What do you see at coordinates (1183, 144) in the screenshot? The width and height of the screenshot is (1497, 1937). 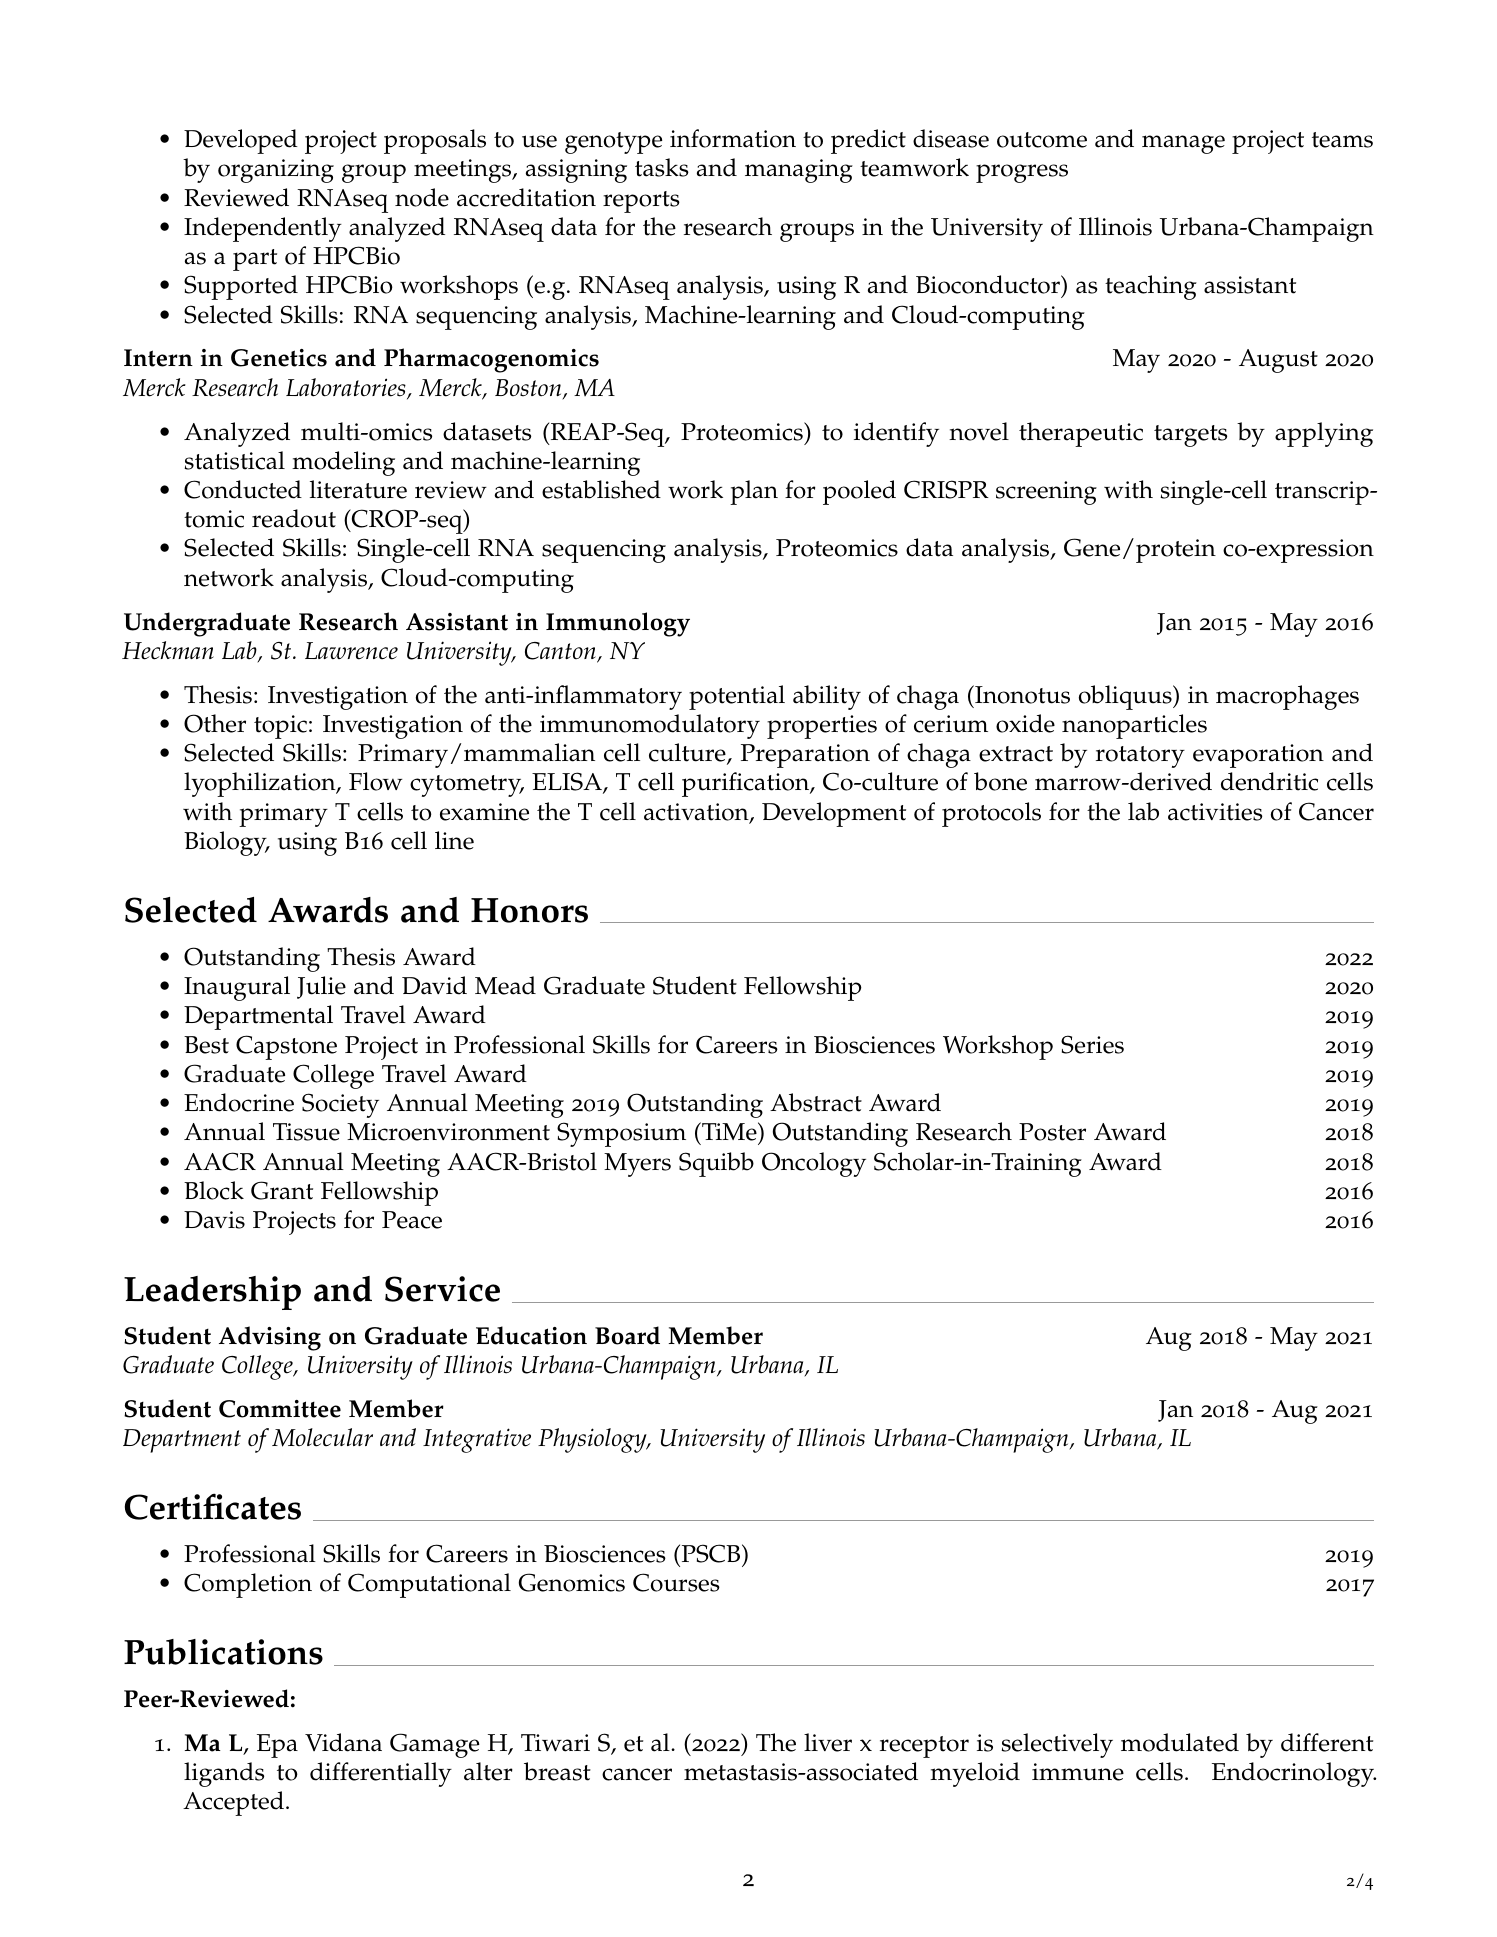 I see `manage` at bounding box center [1183, 144].
